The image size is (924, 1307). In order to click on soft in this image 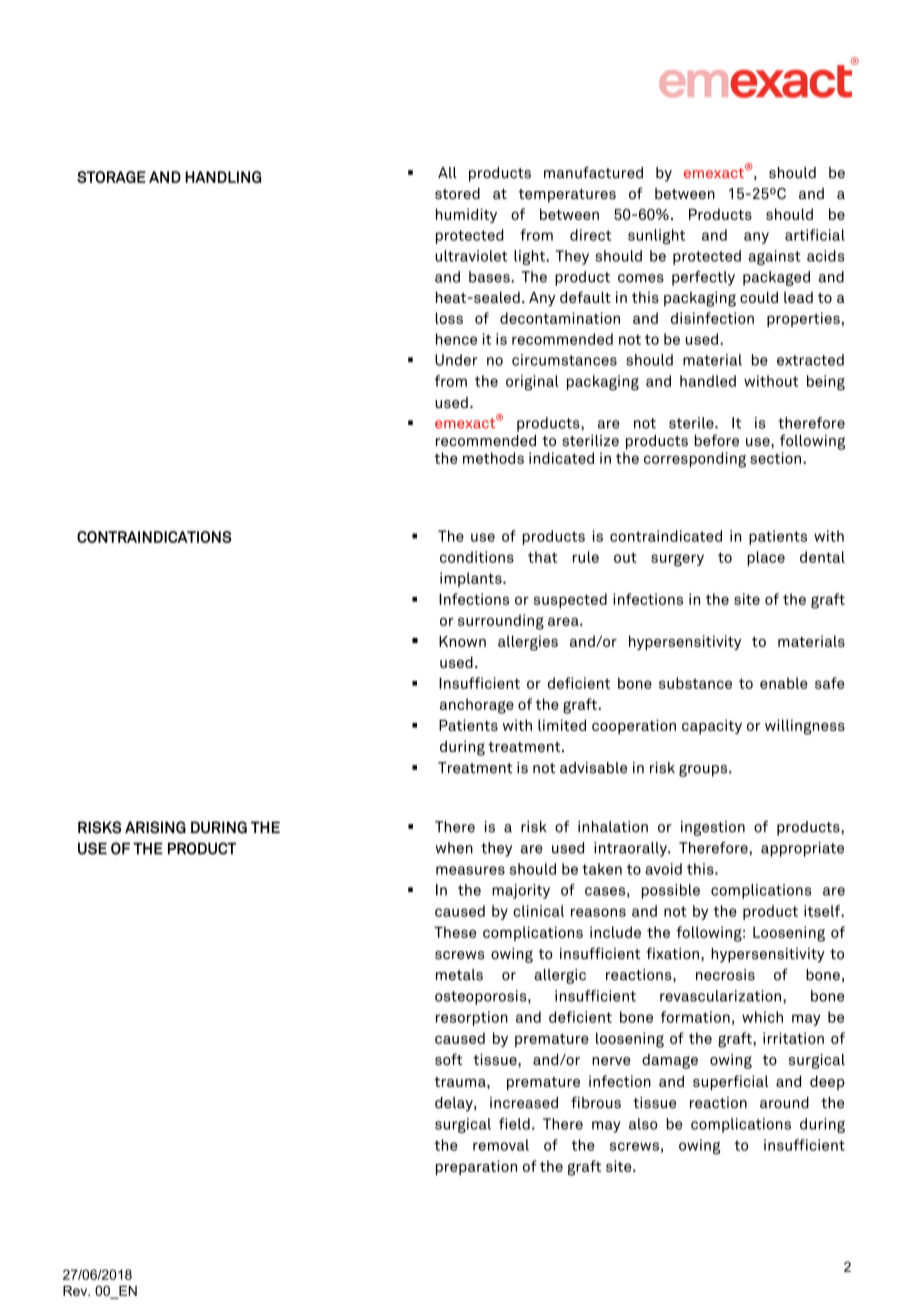, I will do `click(449, 1059)`.
